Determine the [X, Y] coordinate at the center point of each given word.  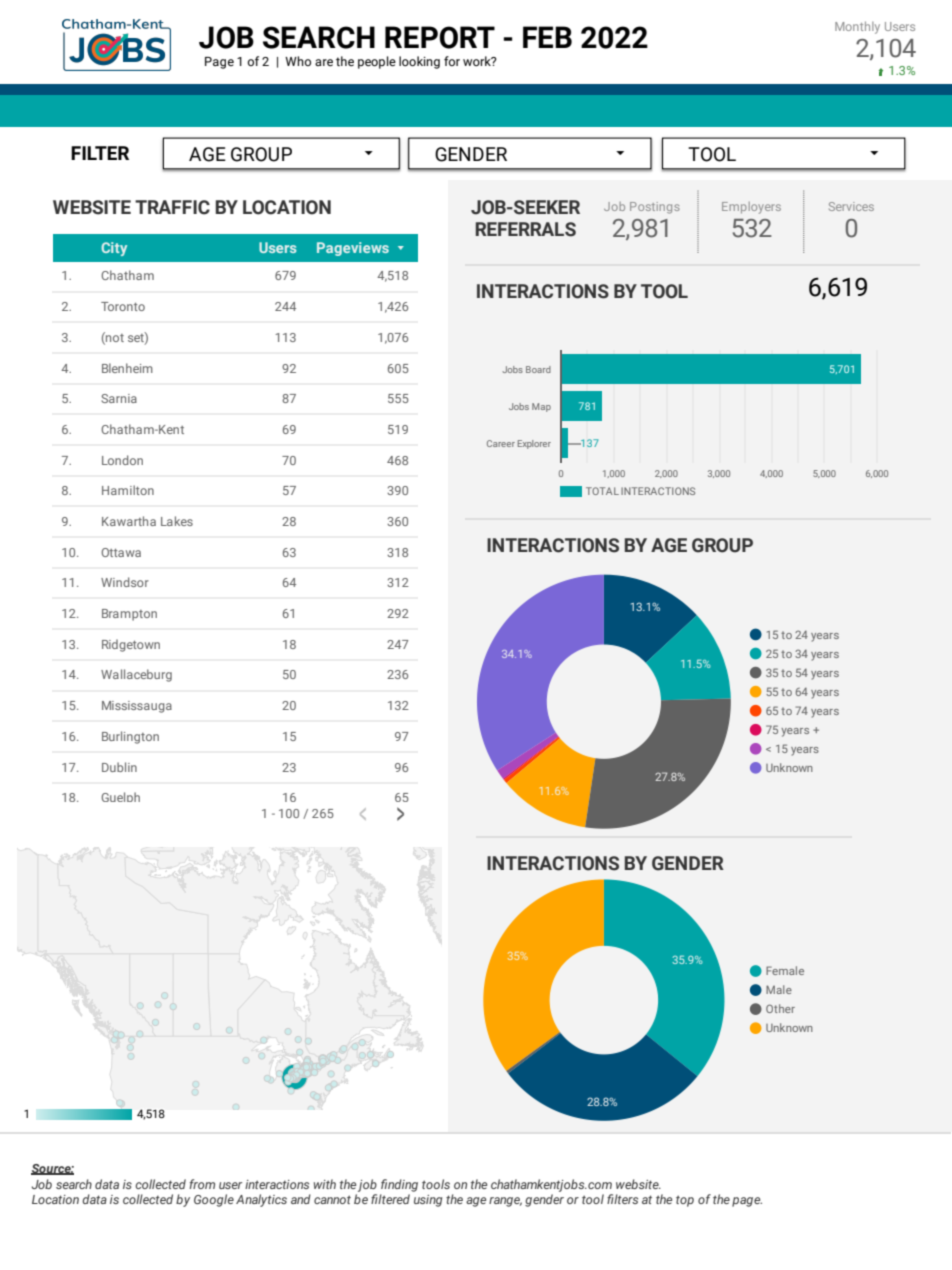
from [202, 1184]
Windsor [125, 582]
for [452, 61]
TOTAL [602, 491]
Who [298, 61]
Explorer [534, 444]
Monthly [857, 27]
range [505, 1202]
